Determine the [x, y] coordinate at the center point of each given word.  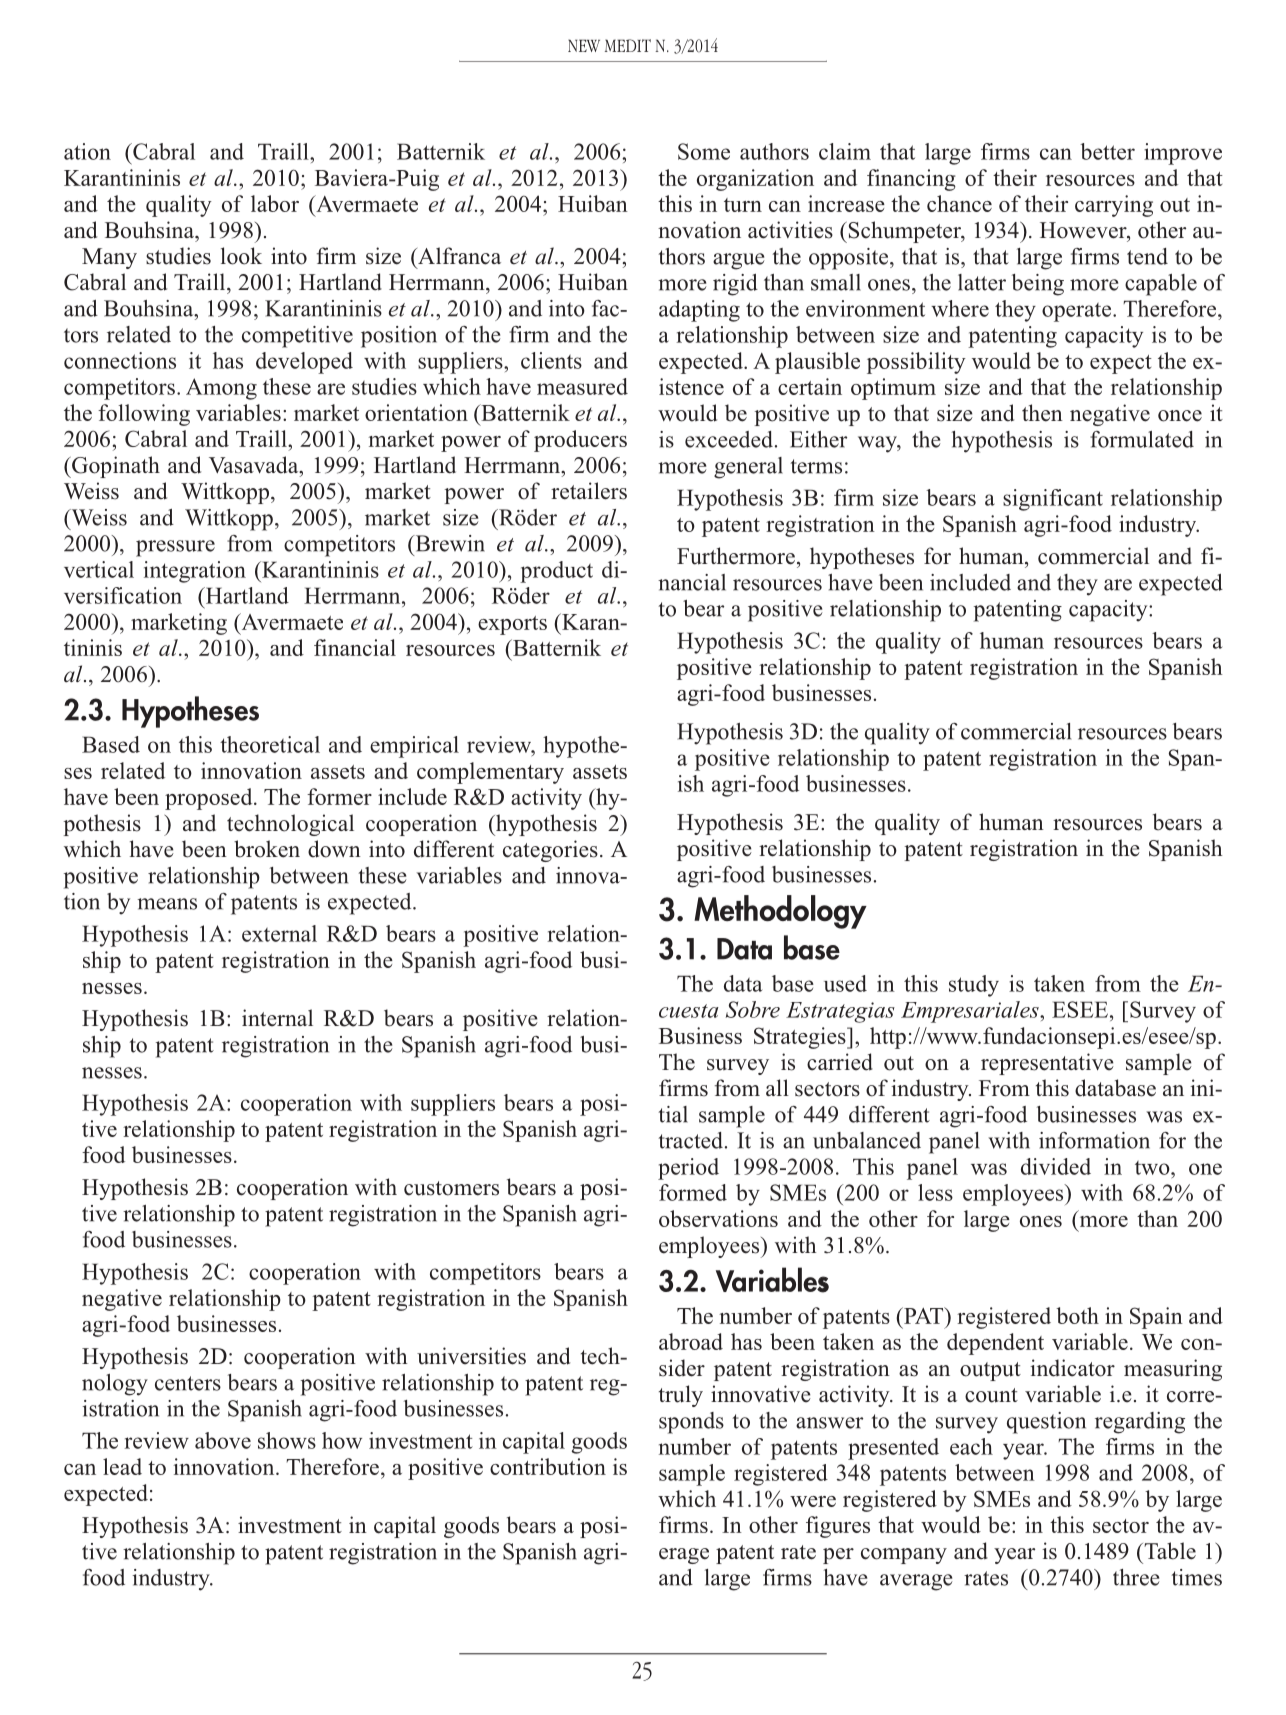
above [223, 1440]
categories [550, 851]
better [1107, 151]
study [974, 986]
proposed [210, 799]
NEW [584, 45]
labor [275, 203]
